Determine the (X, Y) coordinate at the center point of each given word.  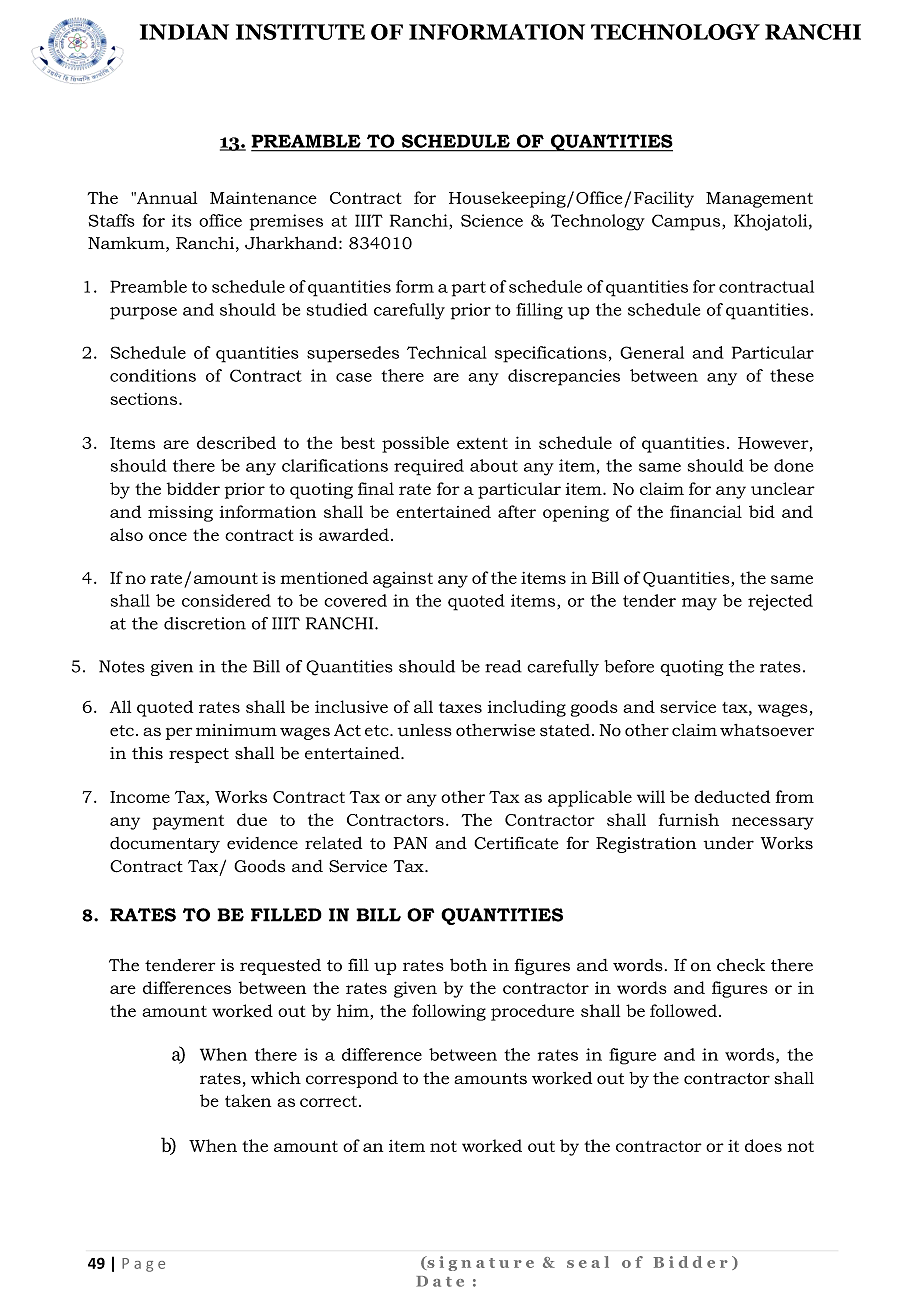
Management (759, 200)
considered (226, 600)
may (699, 604)
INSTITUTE (300, 32)
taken (248, 1100)
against (403, 580)
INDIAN (184, 32)
